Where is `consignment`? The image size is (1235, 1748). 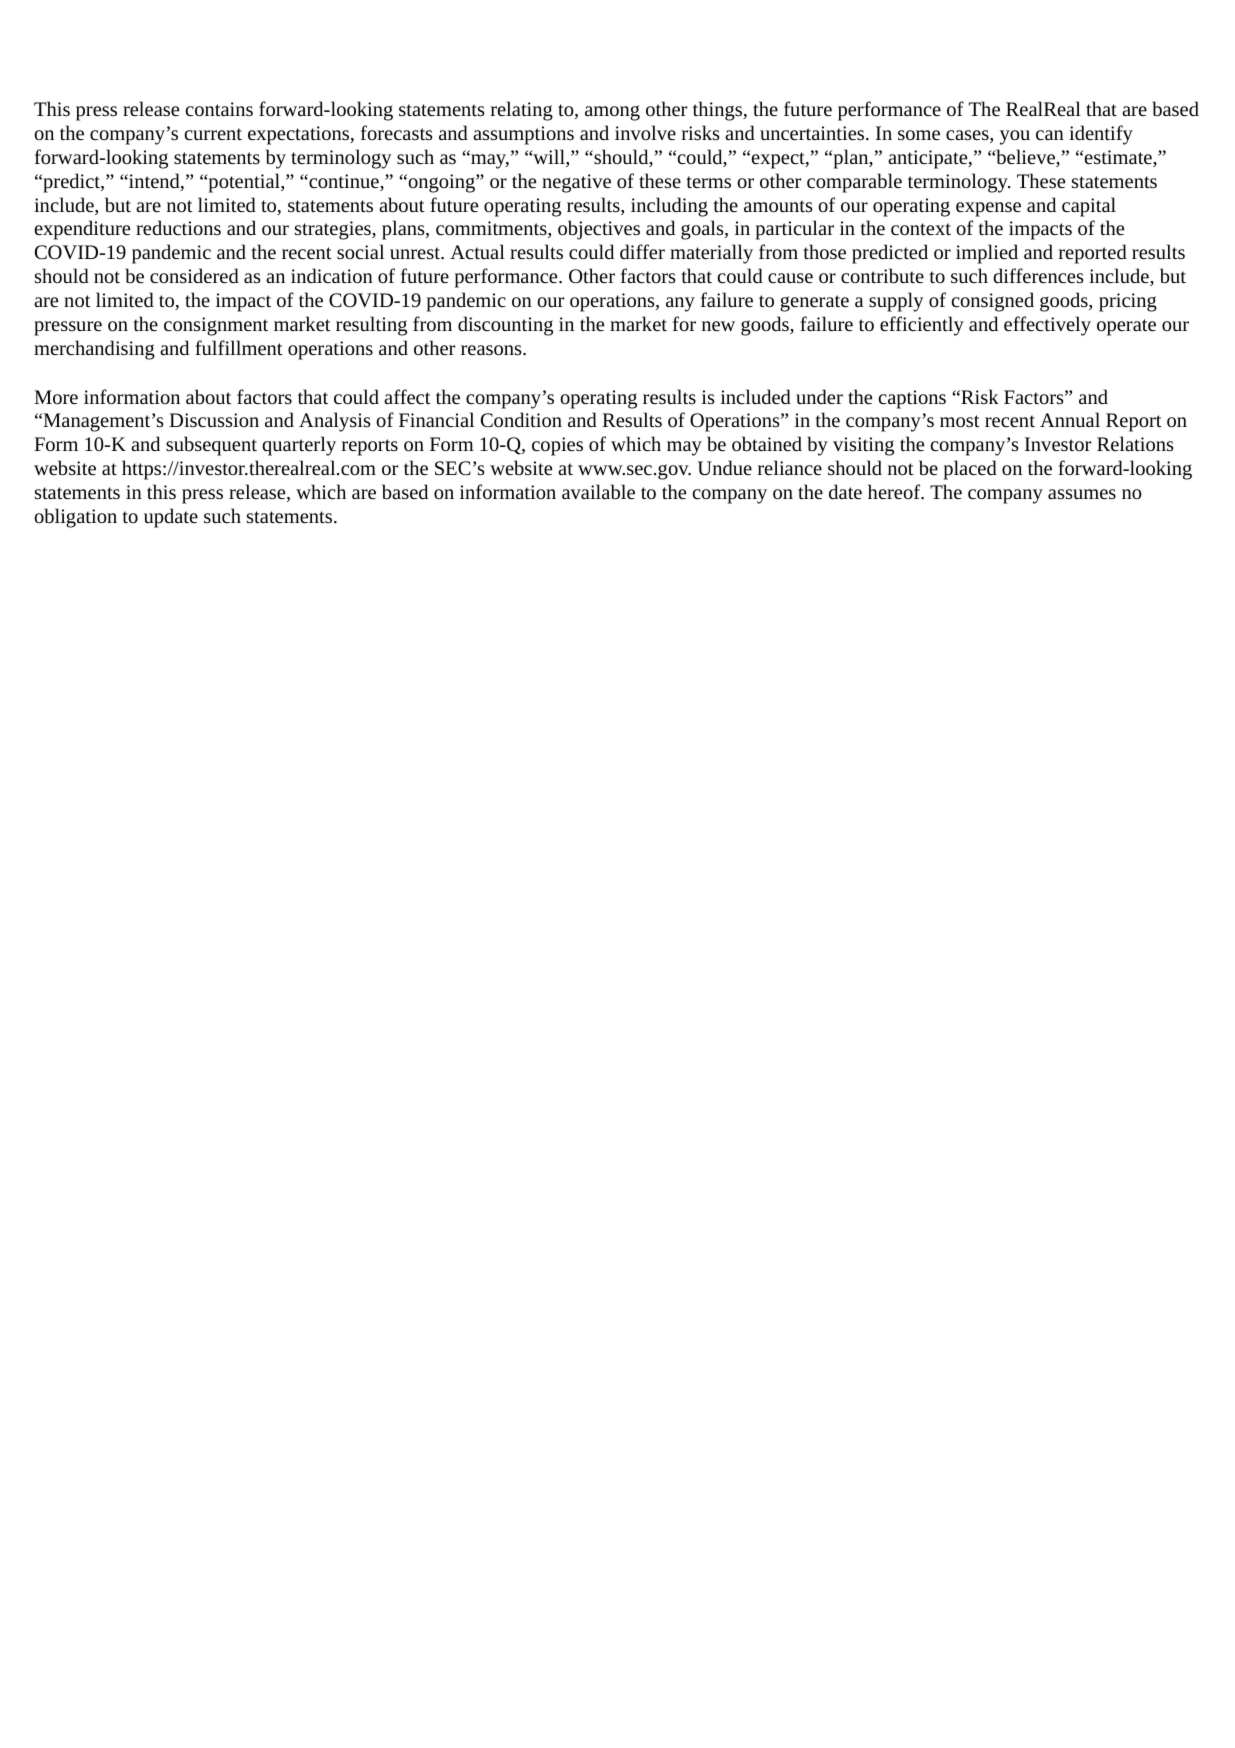
consignment is located at coordinates (216, 326).
